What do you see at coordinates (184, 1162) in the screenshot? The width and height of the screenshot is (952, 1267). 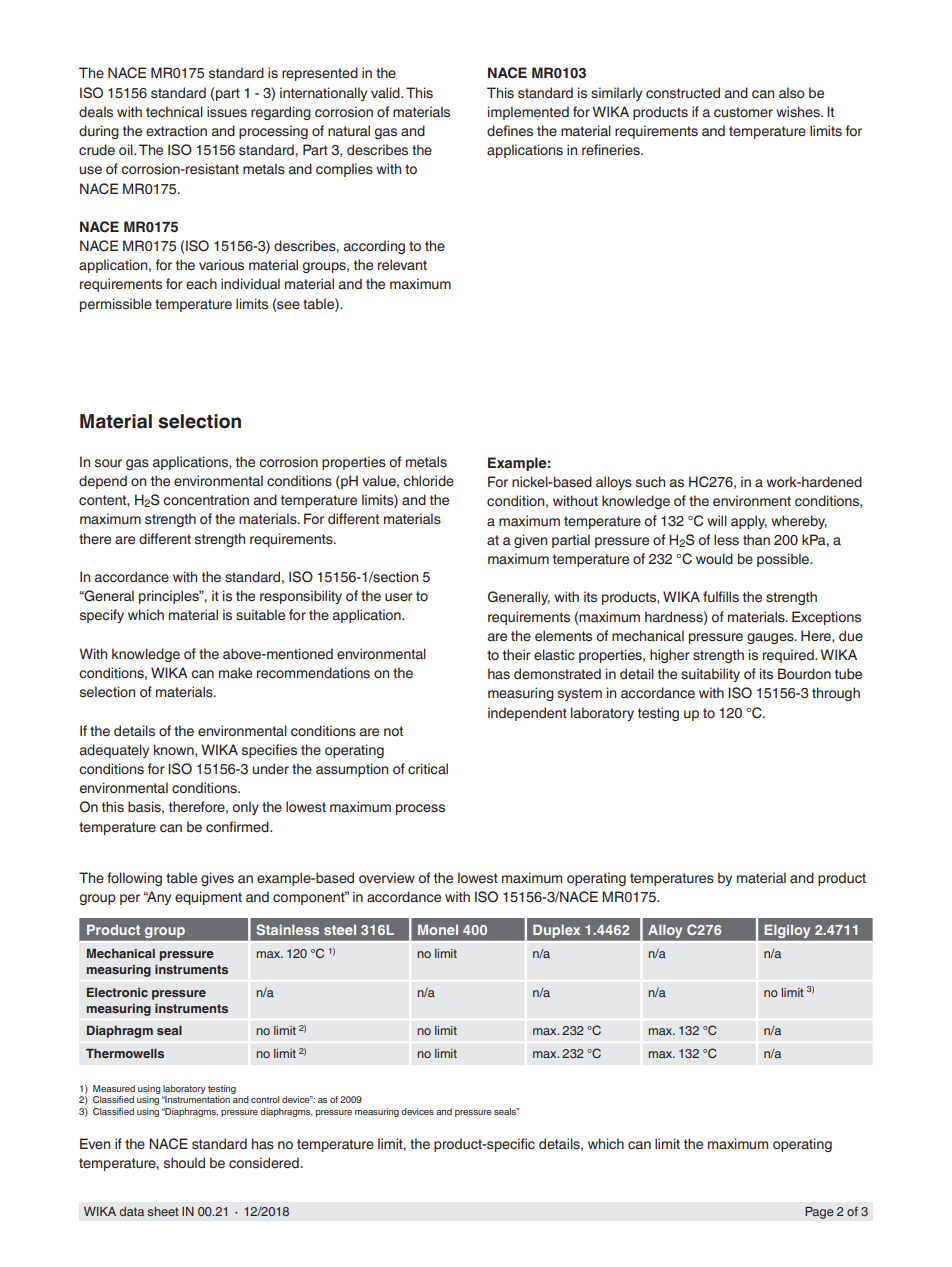 I see `should` at bounding box center [184, 1162].
